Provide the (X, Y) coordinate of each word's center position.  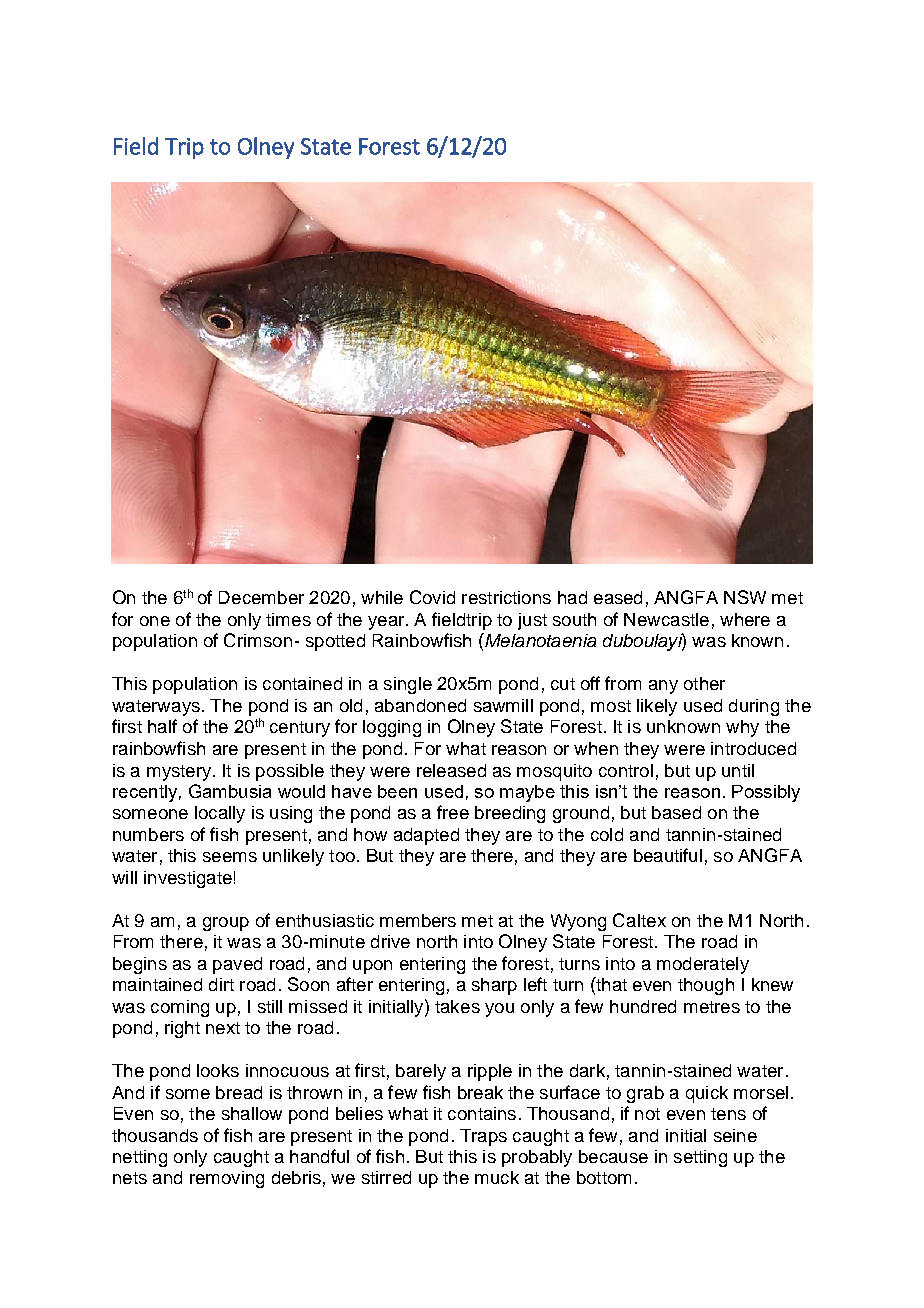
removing (227, 1179)
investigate (188, 879)
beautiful (668, 855)
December (261, 597)
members (418, 920)
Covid (432, 597)
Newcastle (666, 619)
